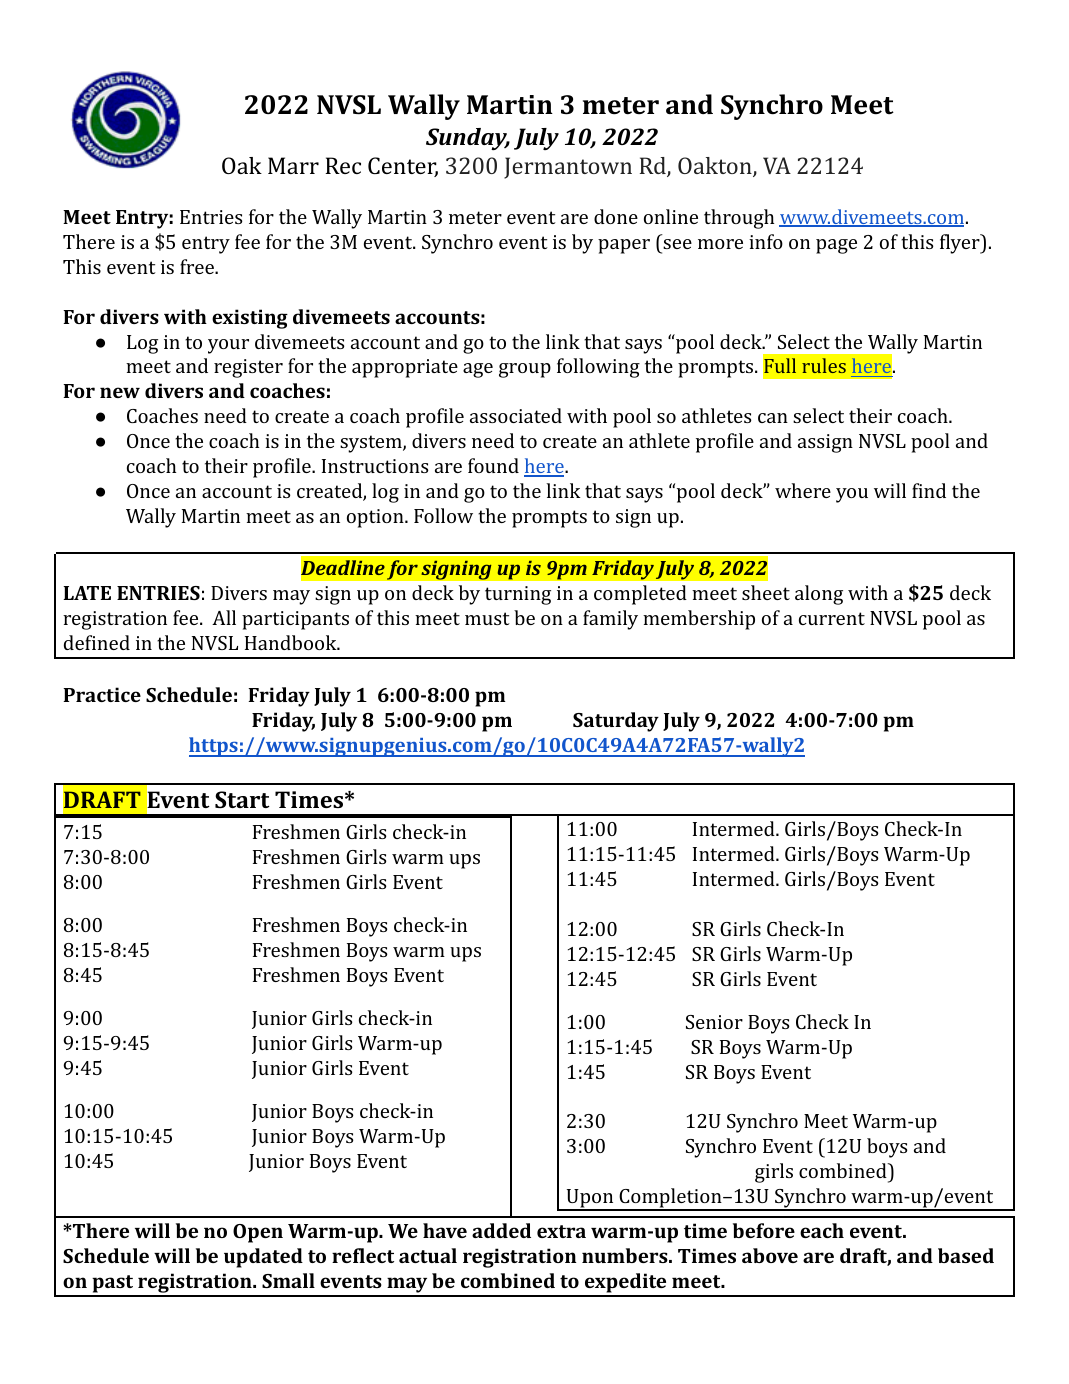 This image has height=1384, width=1069. Describe the element at coordinates (120, 392) in the image. I see `new` at that location.
